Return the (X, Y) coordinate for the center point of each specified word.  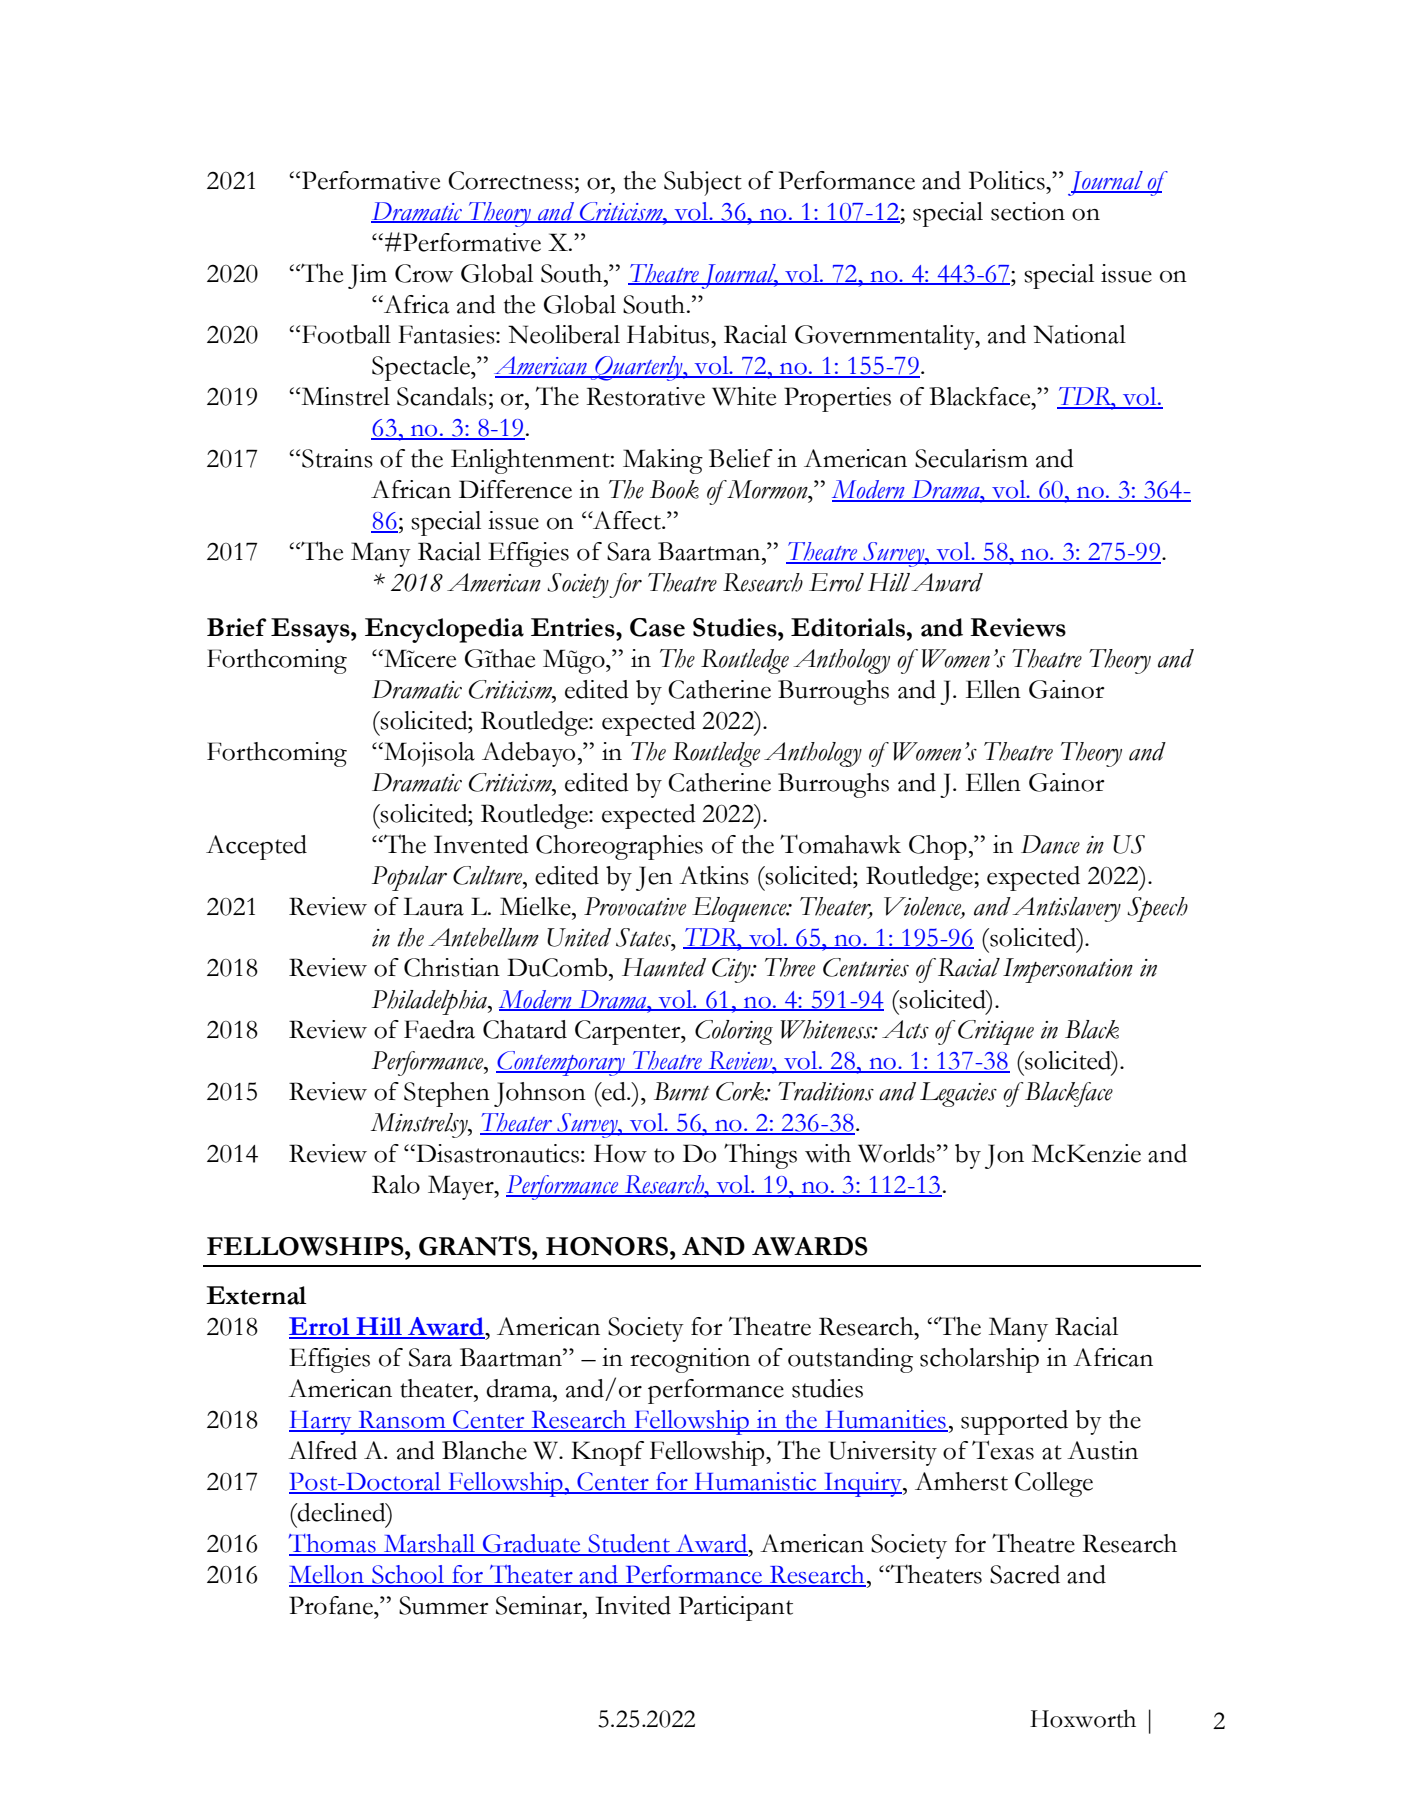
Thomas (333, 1544)
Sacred (1025, 1574)
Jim (367, 276)
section (1028, 211)
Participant (736, 1608)
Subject (703, 183)
